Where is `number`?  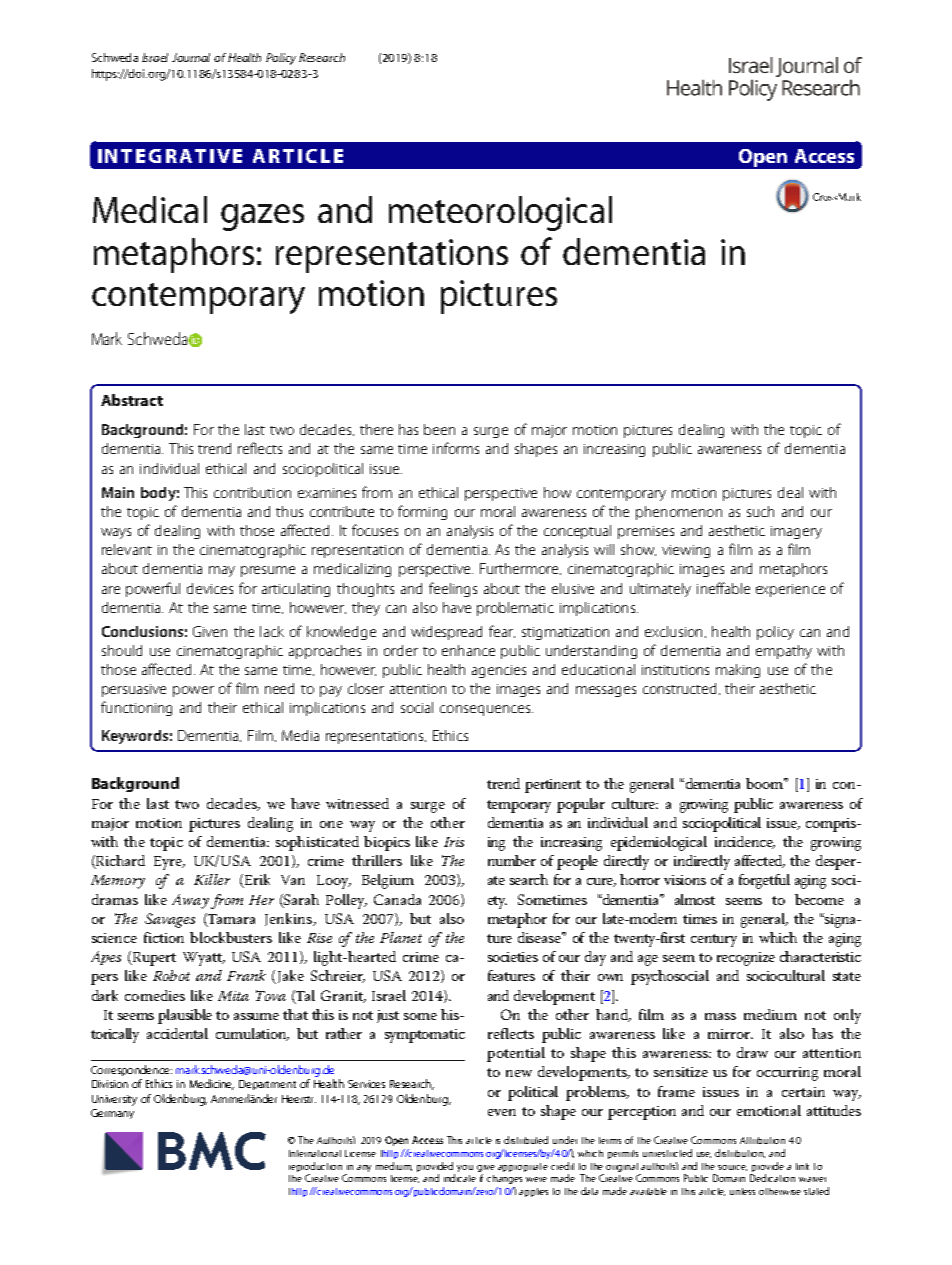 number is located at coordinates (512, 860).
